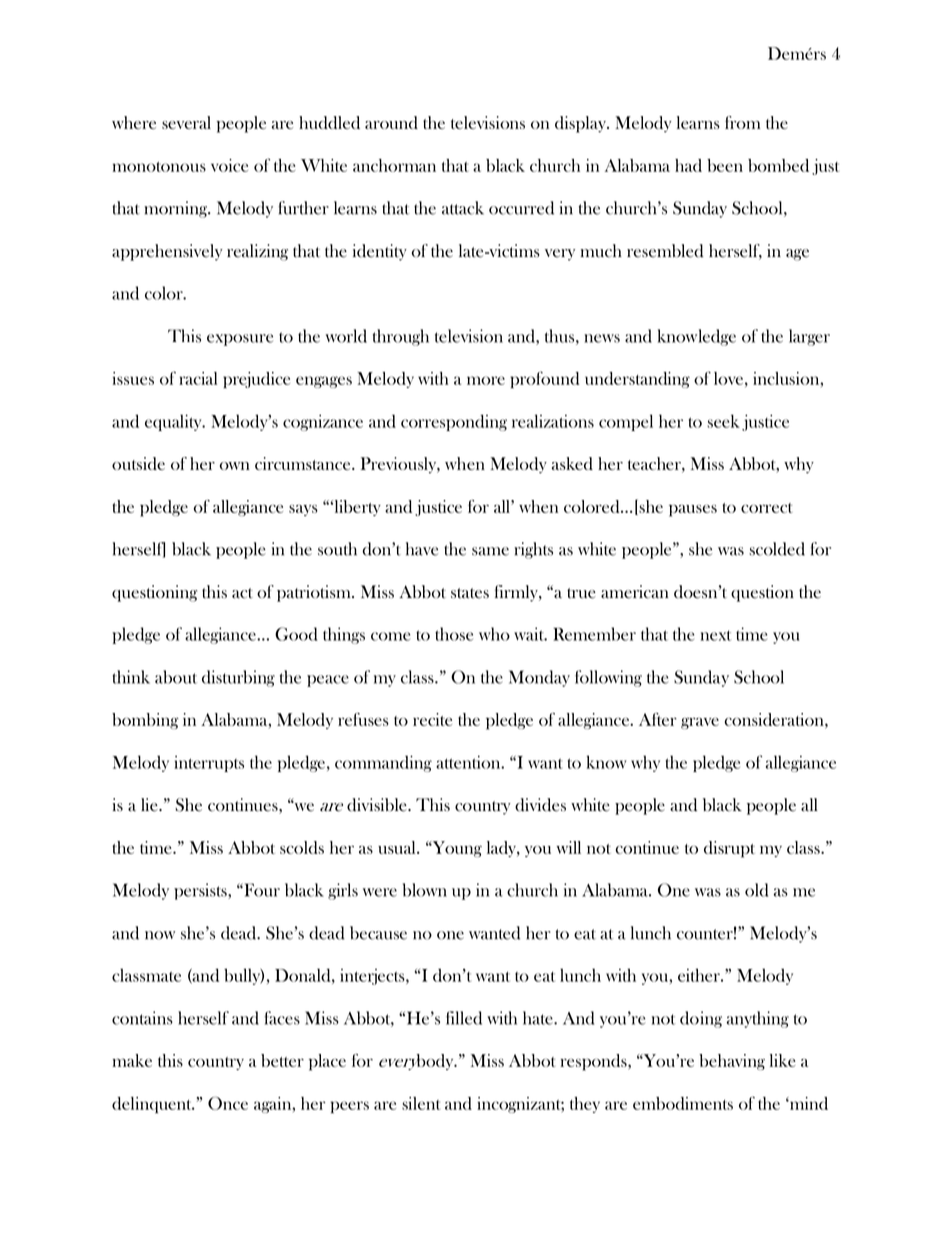 Image resolution: width=952 pixels, height=1233 pixels. Describe the element at coordinates (228, 1103) in the page. I see `Once` at that location.
